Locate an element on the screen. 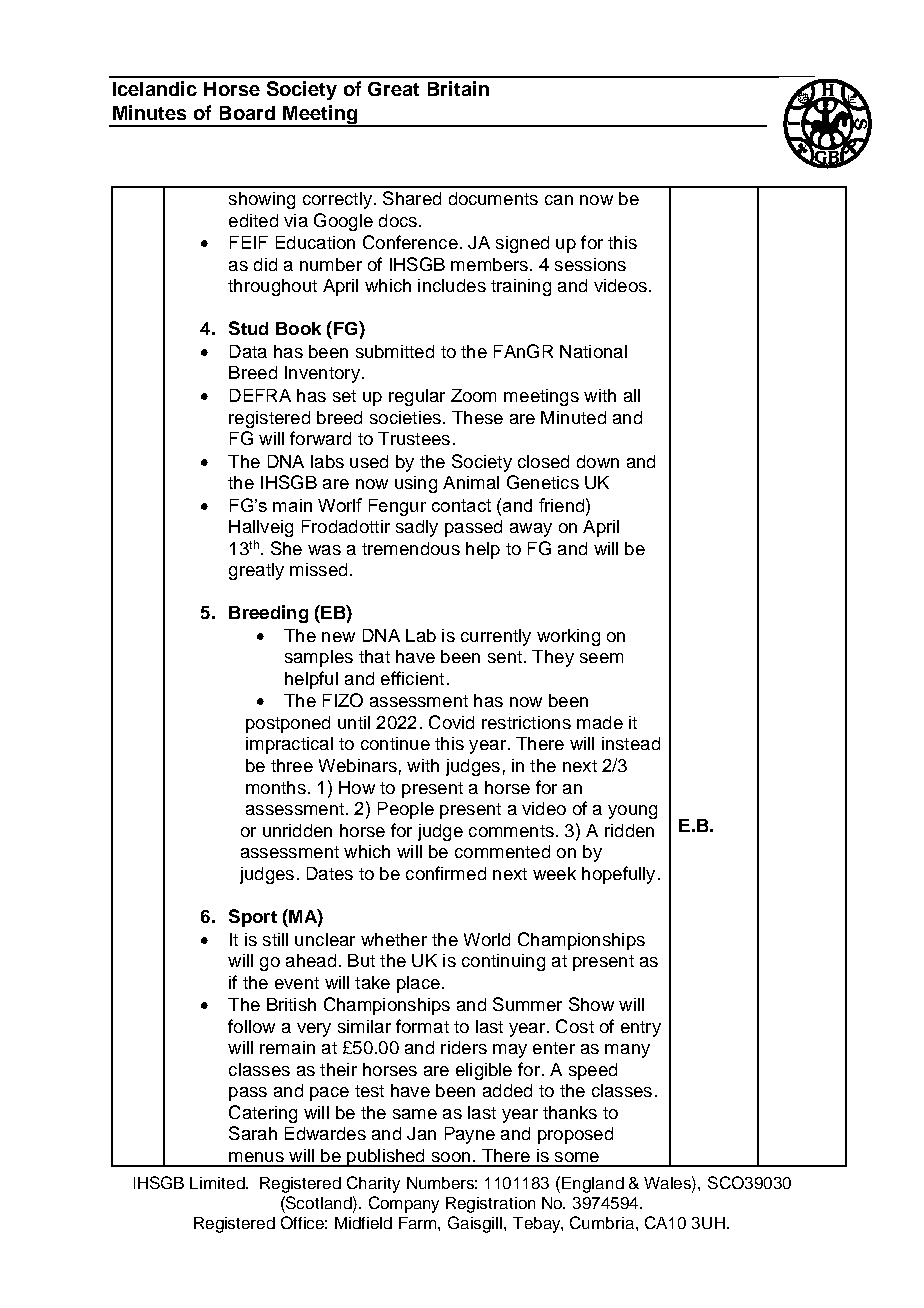  tremendous is located at coordinates (411, 548).
